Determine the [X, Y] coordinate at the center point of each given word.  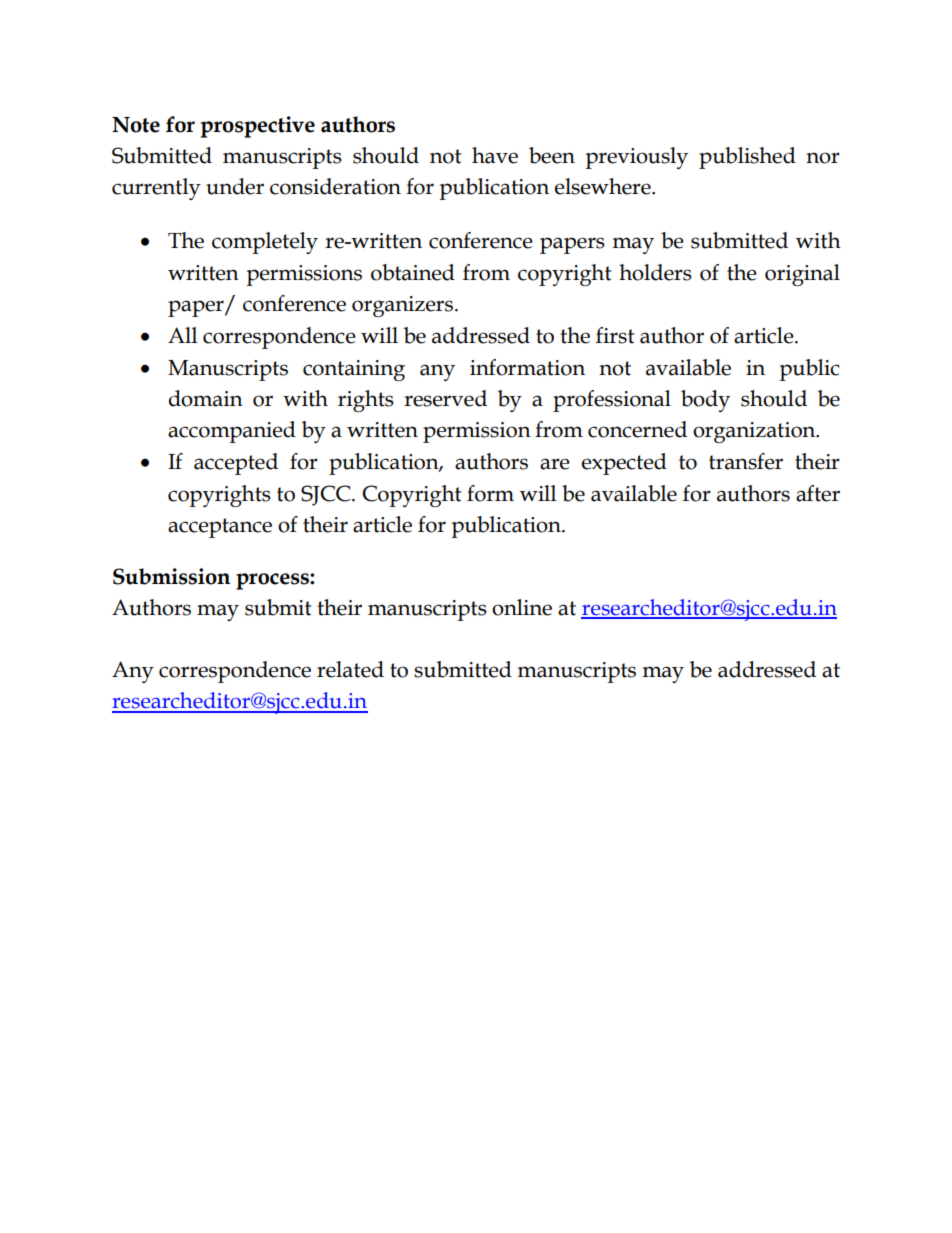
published [747, 158]
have [495, 155]
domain [206, 398]
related [350, 669]
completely [265, 243]
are [555, 464]
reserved [445, 398]
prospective [258, 127]
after [818, 493]
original [802, 275]
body [705, 401]
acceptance [220, 528]
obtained [413, 272]
